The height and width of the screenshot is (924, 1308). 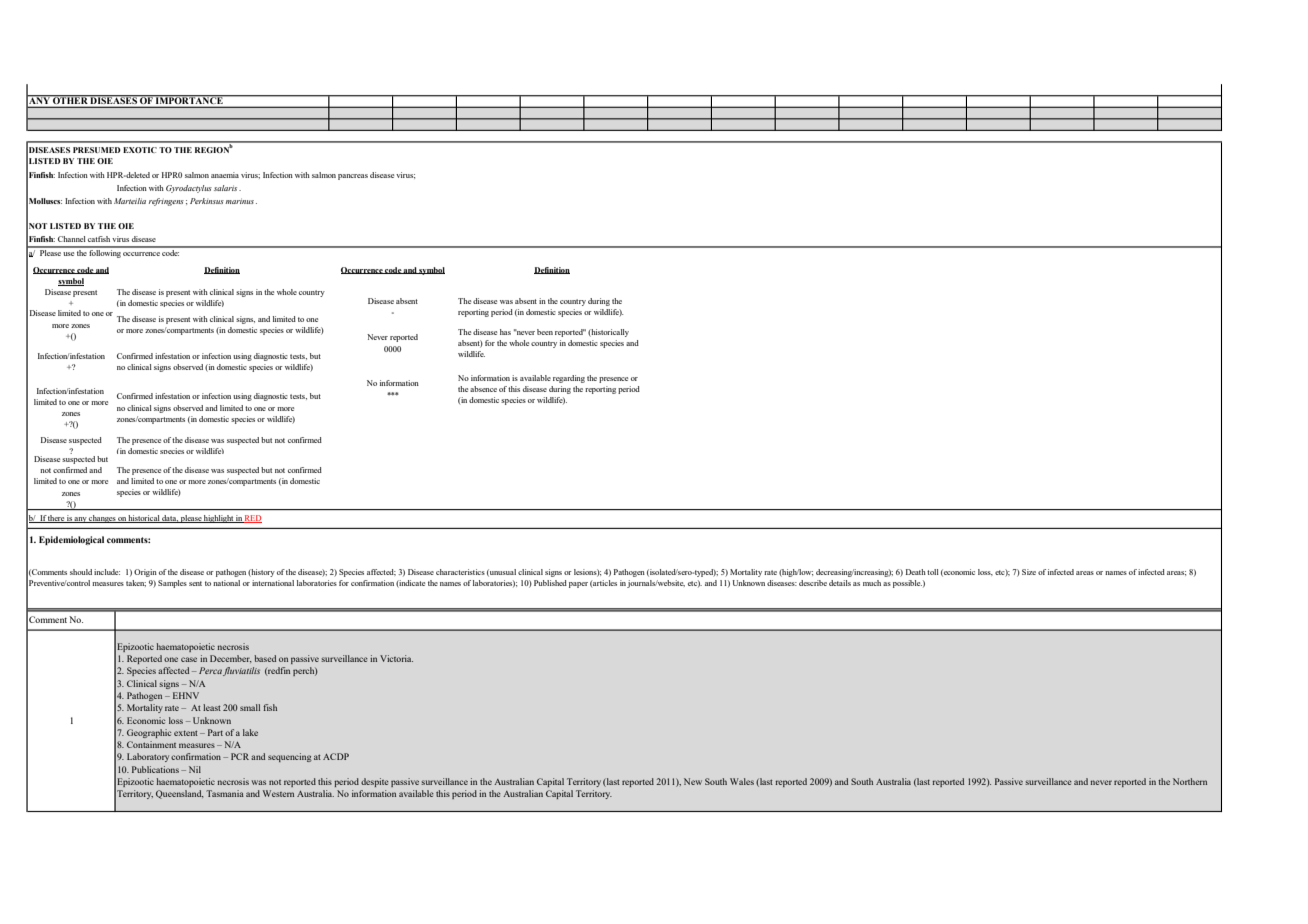 What do you see at coordinates (195, 769) in the screenshot?
I see `Nil` at bounding box center [195, 769].
